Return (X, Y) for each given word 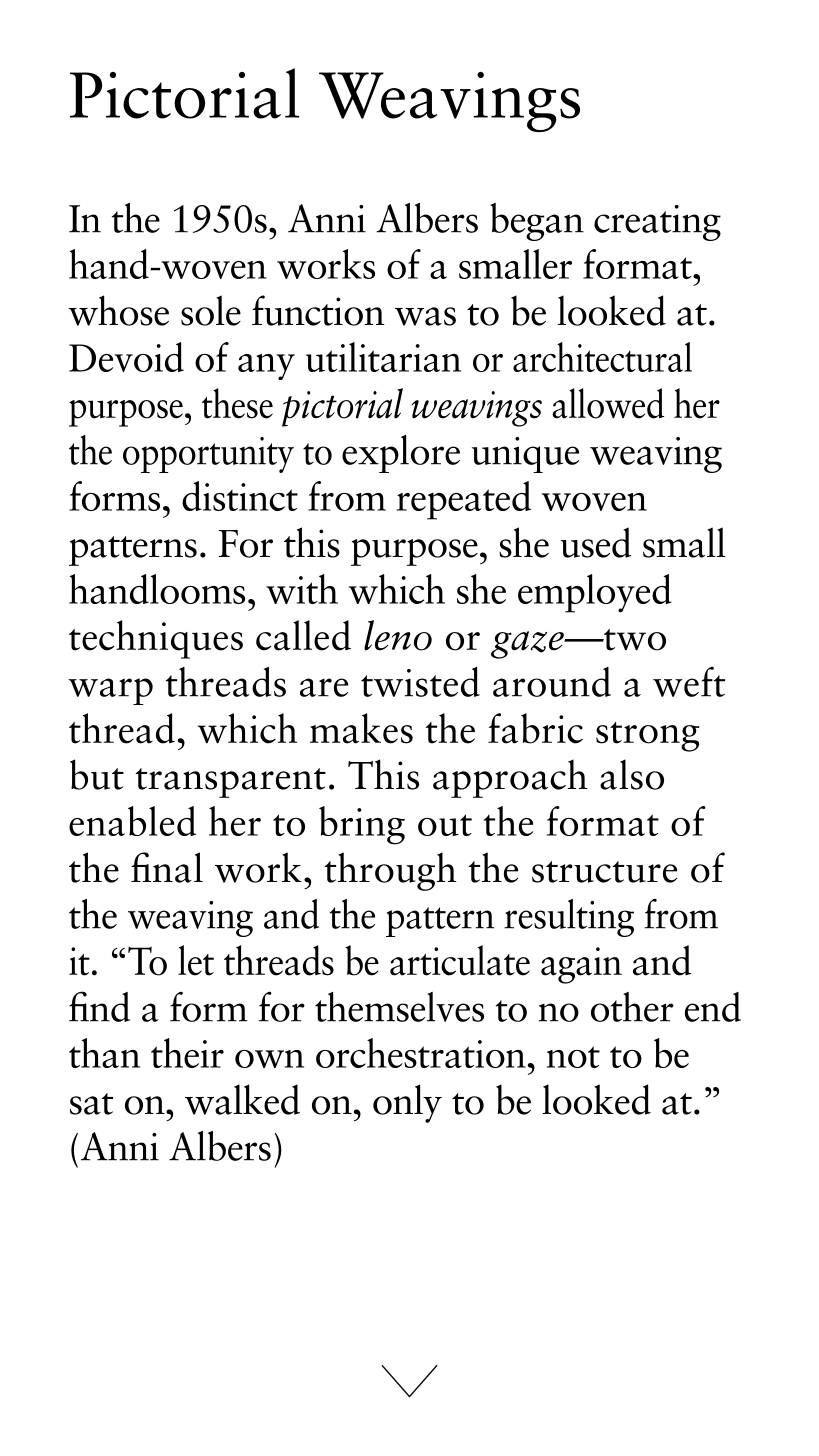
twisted (420, 682)
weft (689, 682)
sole (211, 310)
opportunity (208, 455)
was (425, 316)
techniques (156, 639)
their (187, 1053)
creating (657, 223)
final (167, 867)
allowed (608, 403)
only (407, 1103)
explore (401, 454)
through (390, 871)
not (573, 1057)
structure (604, 872)
